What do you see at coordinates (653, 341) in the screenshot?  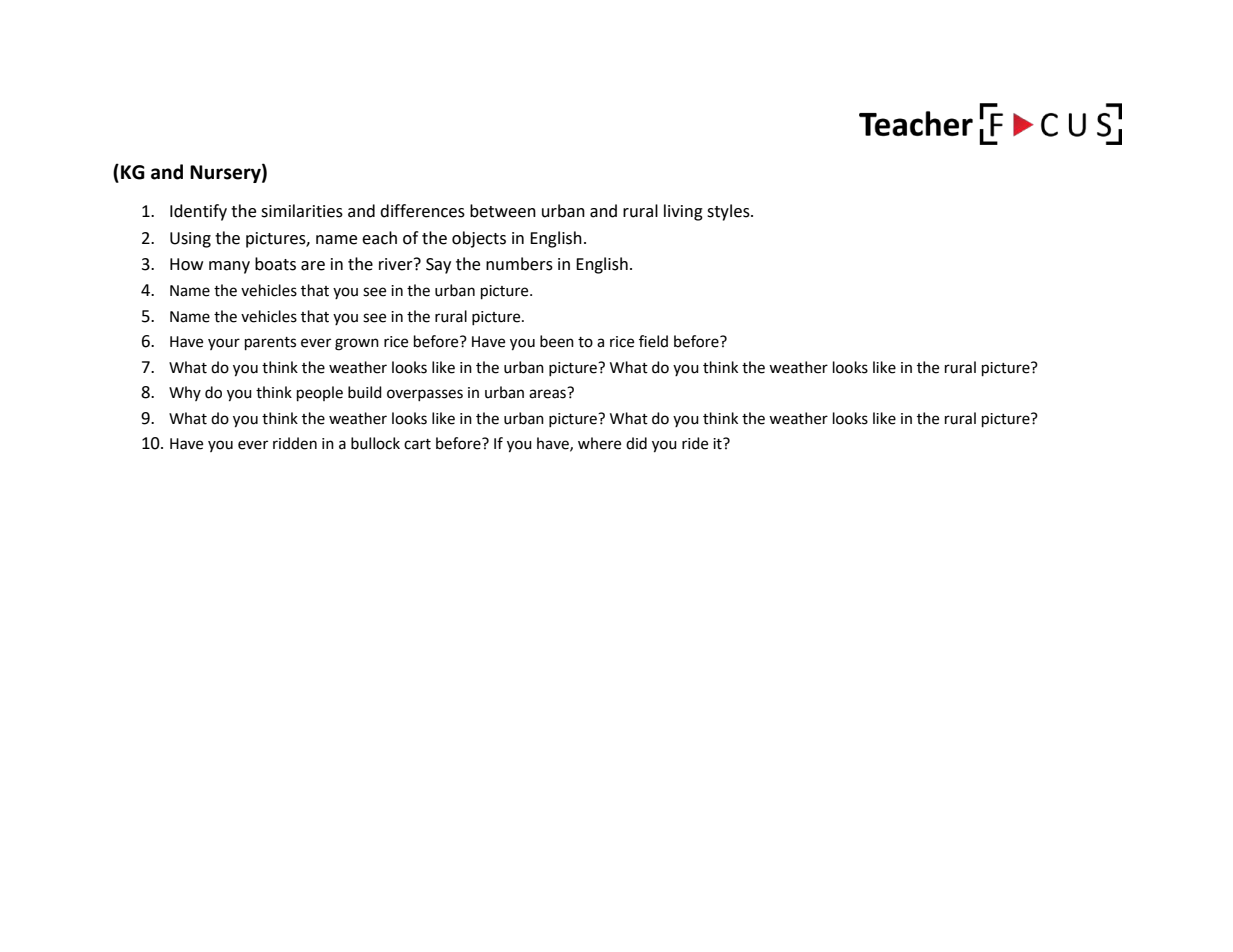 I see `field` at bounding box center [653, 341].
